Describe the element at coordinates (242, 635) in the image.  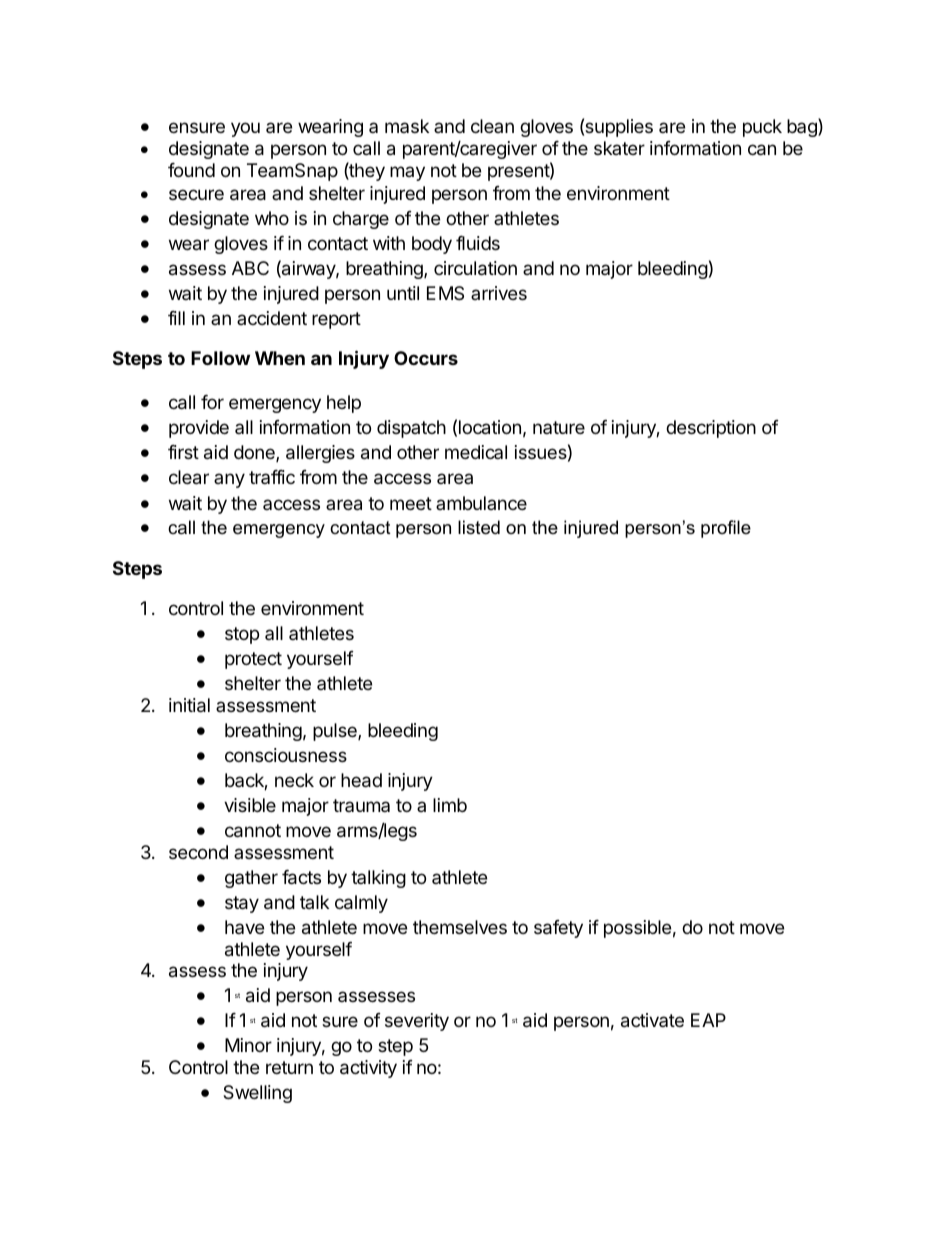
I see `stop` at that location.
